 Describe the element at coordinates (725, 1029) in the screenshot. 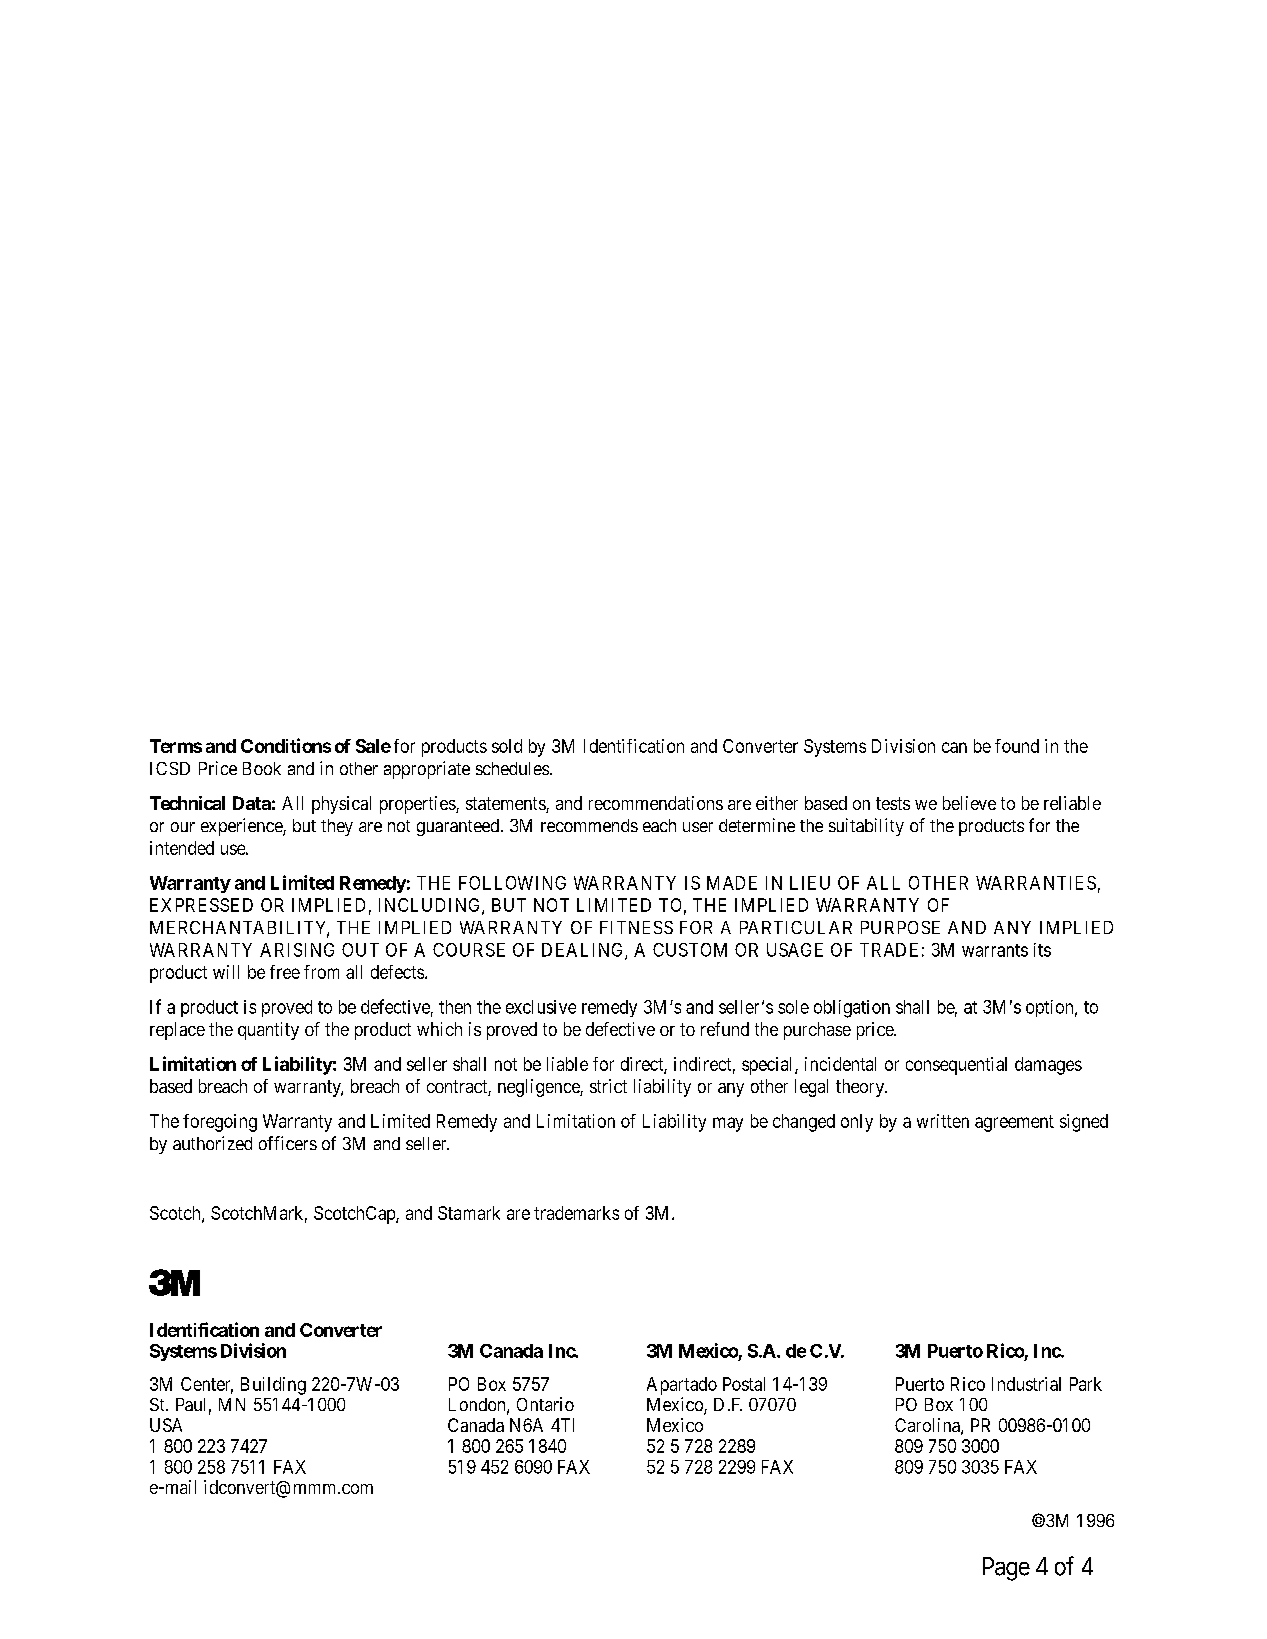

I see `refund` at that location.
